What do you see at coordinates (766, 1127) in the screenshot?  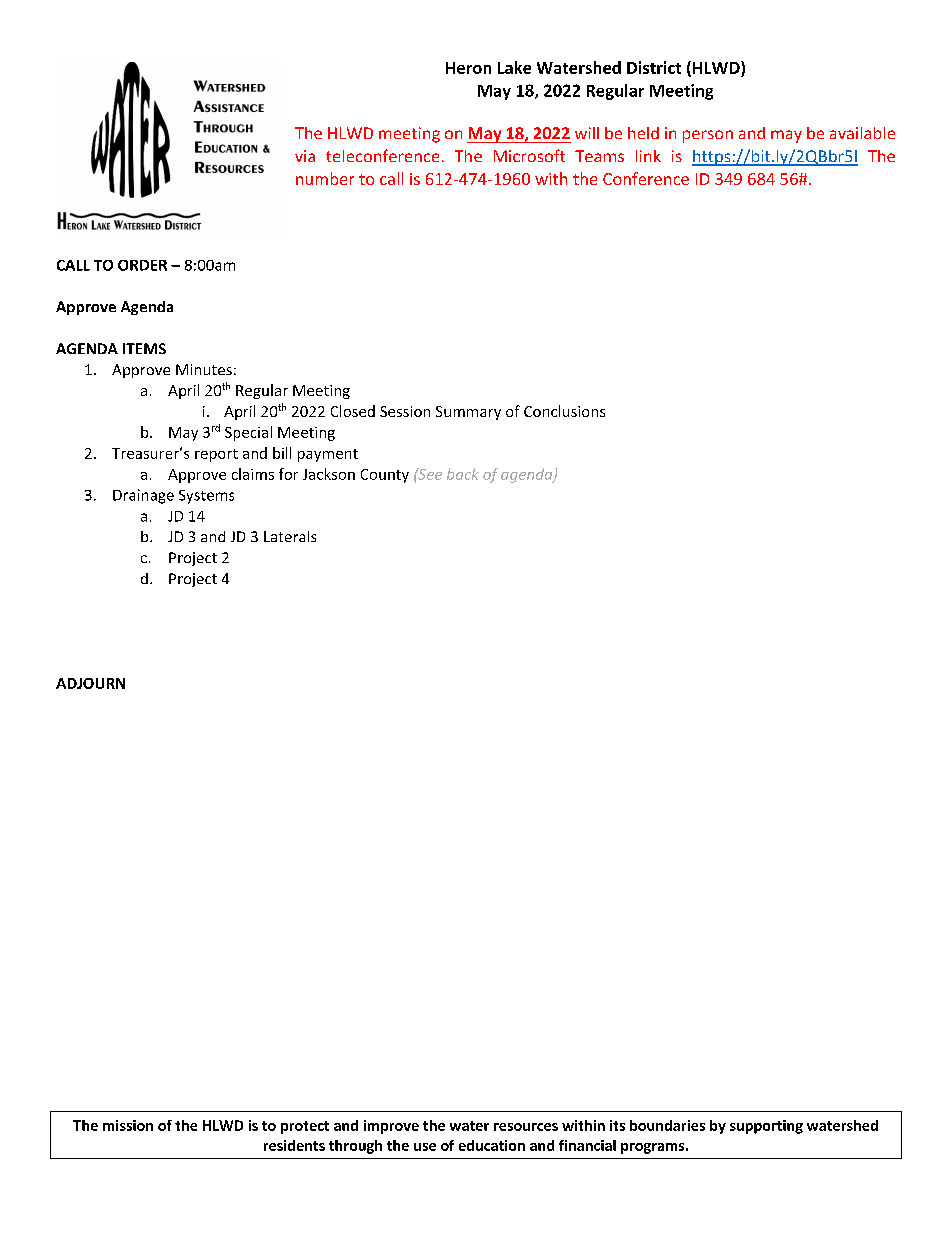 I see `supporting` at bounding box center [766, 1127].
